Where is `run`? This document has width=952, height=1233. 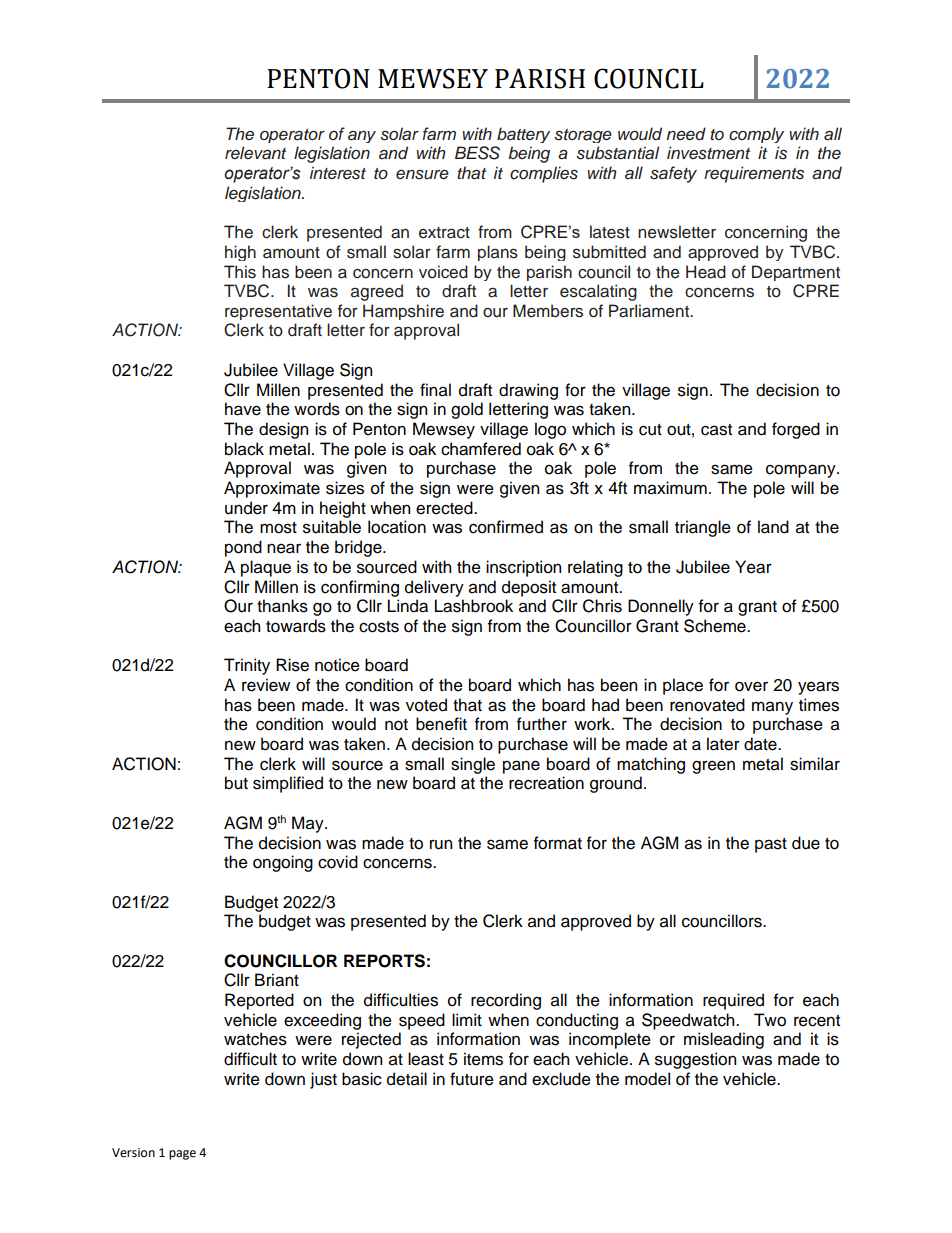 run is located at coordinates (441, 845).
